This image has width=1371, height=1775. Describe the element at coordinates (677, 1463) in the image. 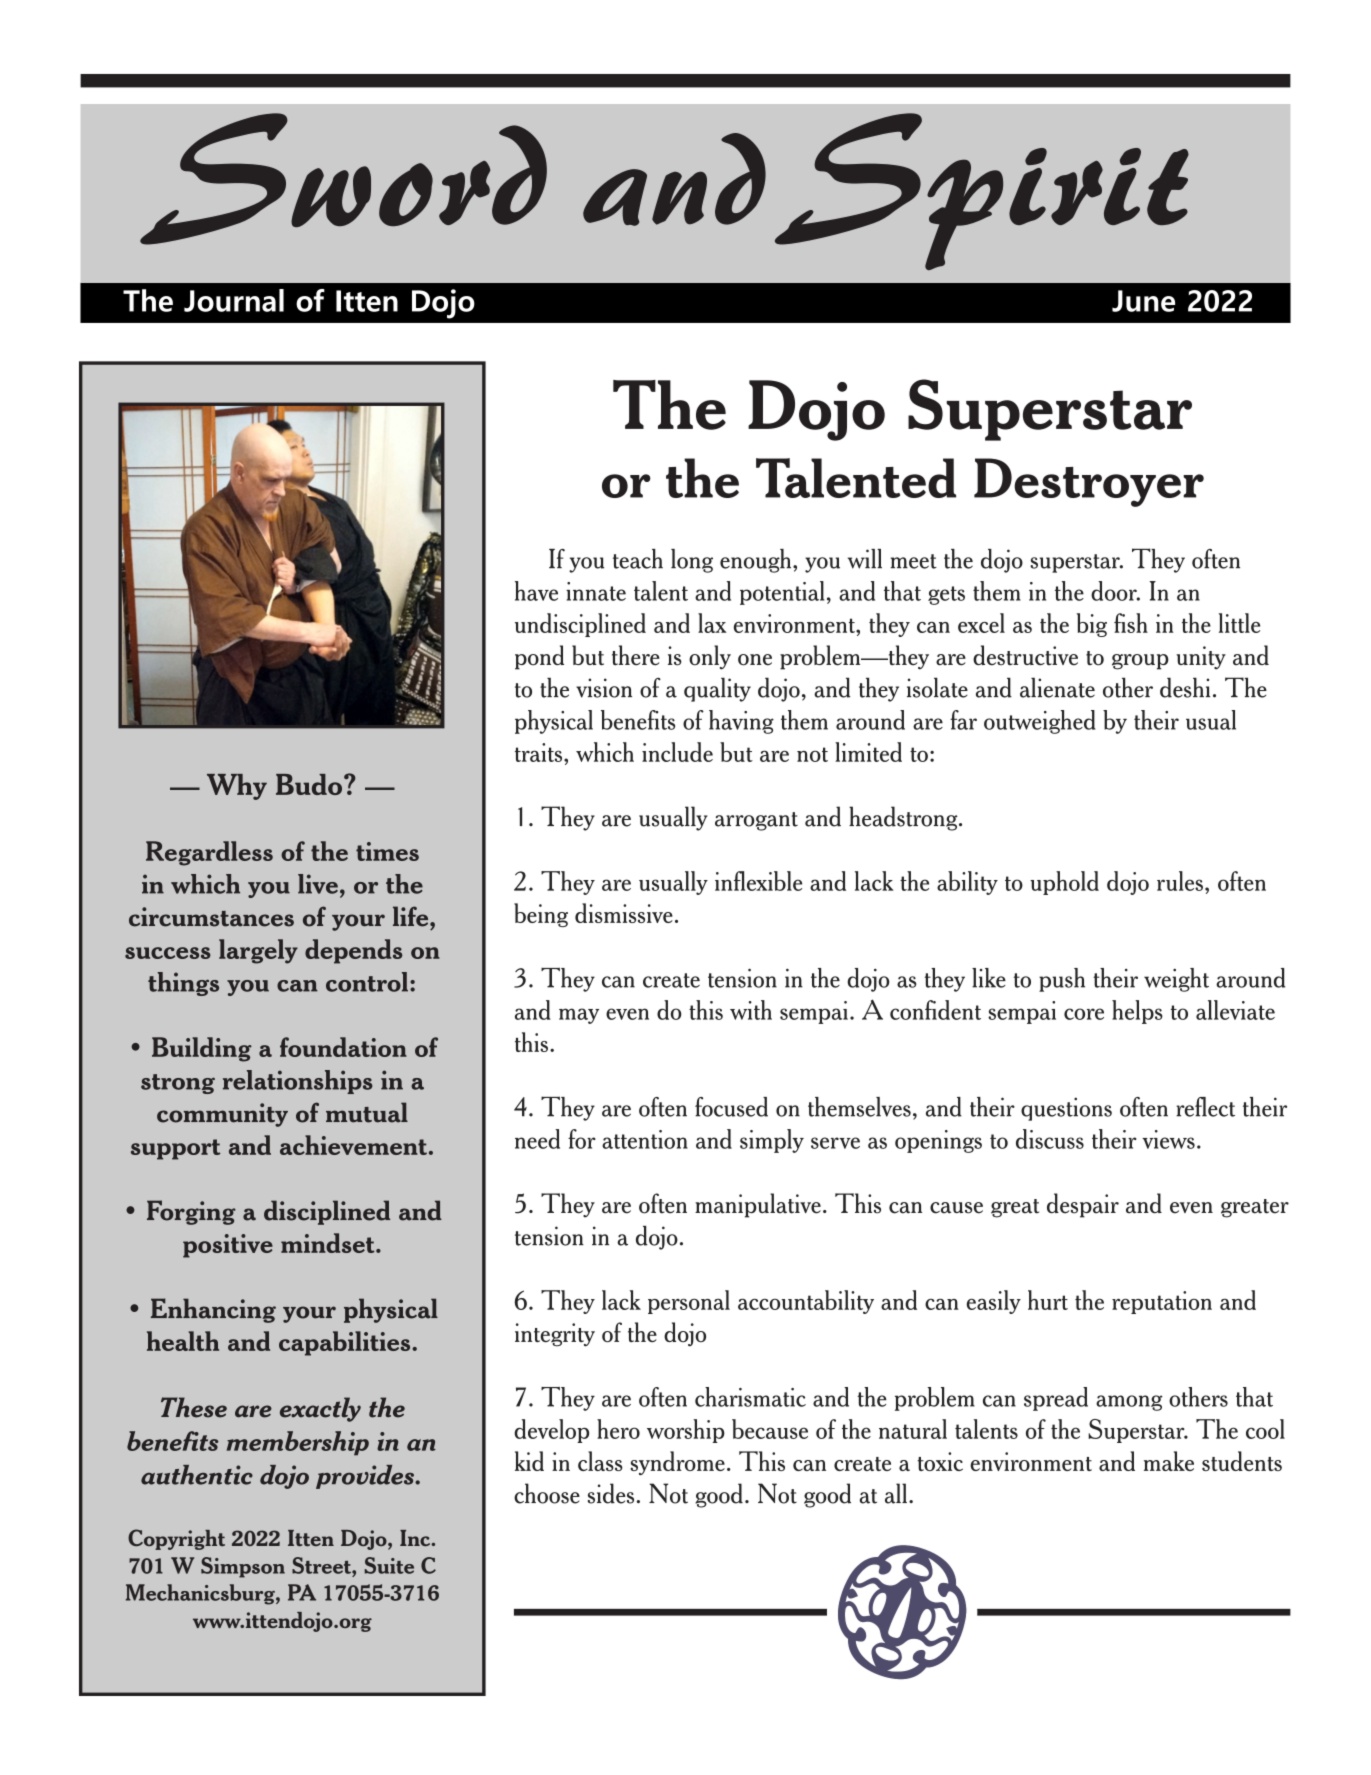

I see `syndrome` at that location.
